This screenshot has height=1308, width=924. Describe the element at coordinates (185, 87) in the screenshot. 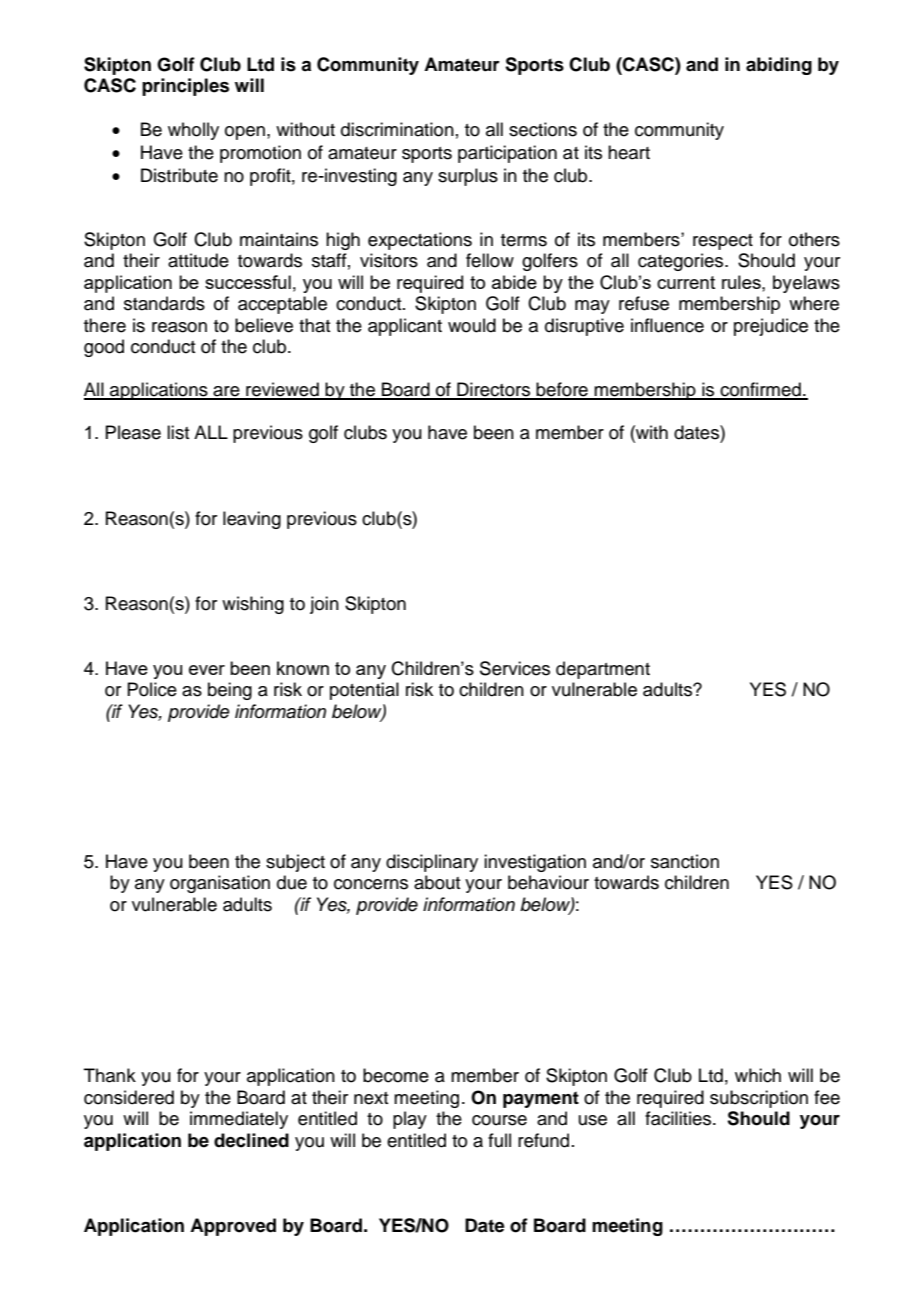

I see `principles` at that location.
